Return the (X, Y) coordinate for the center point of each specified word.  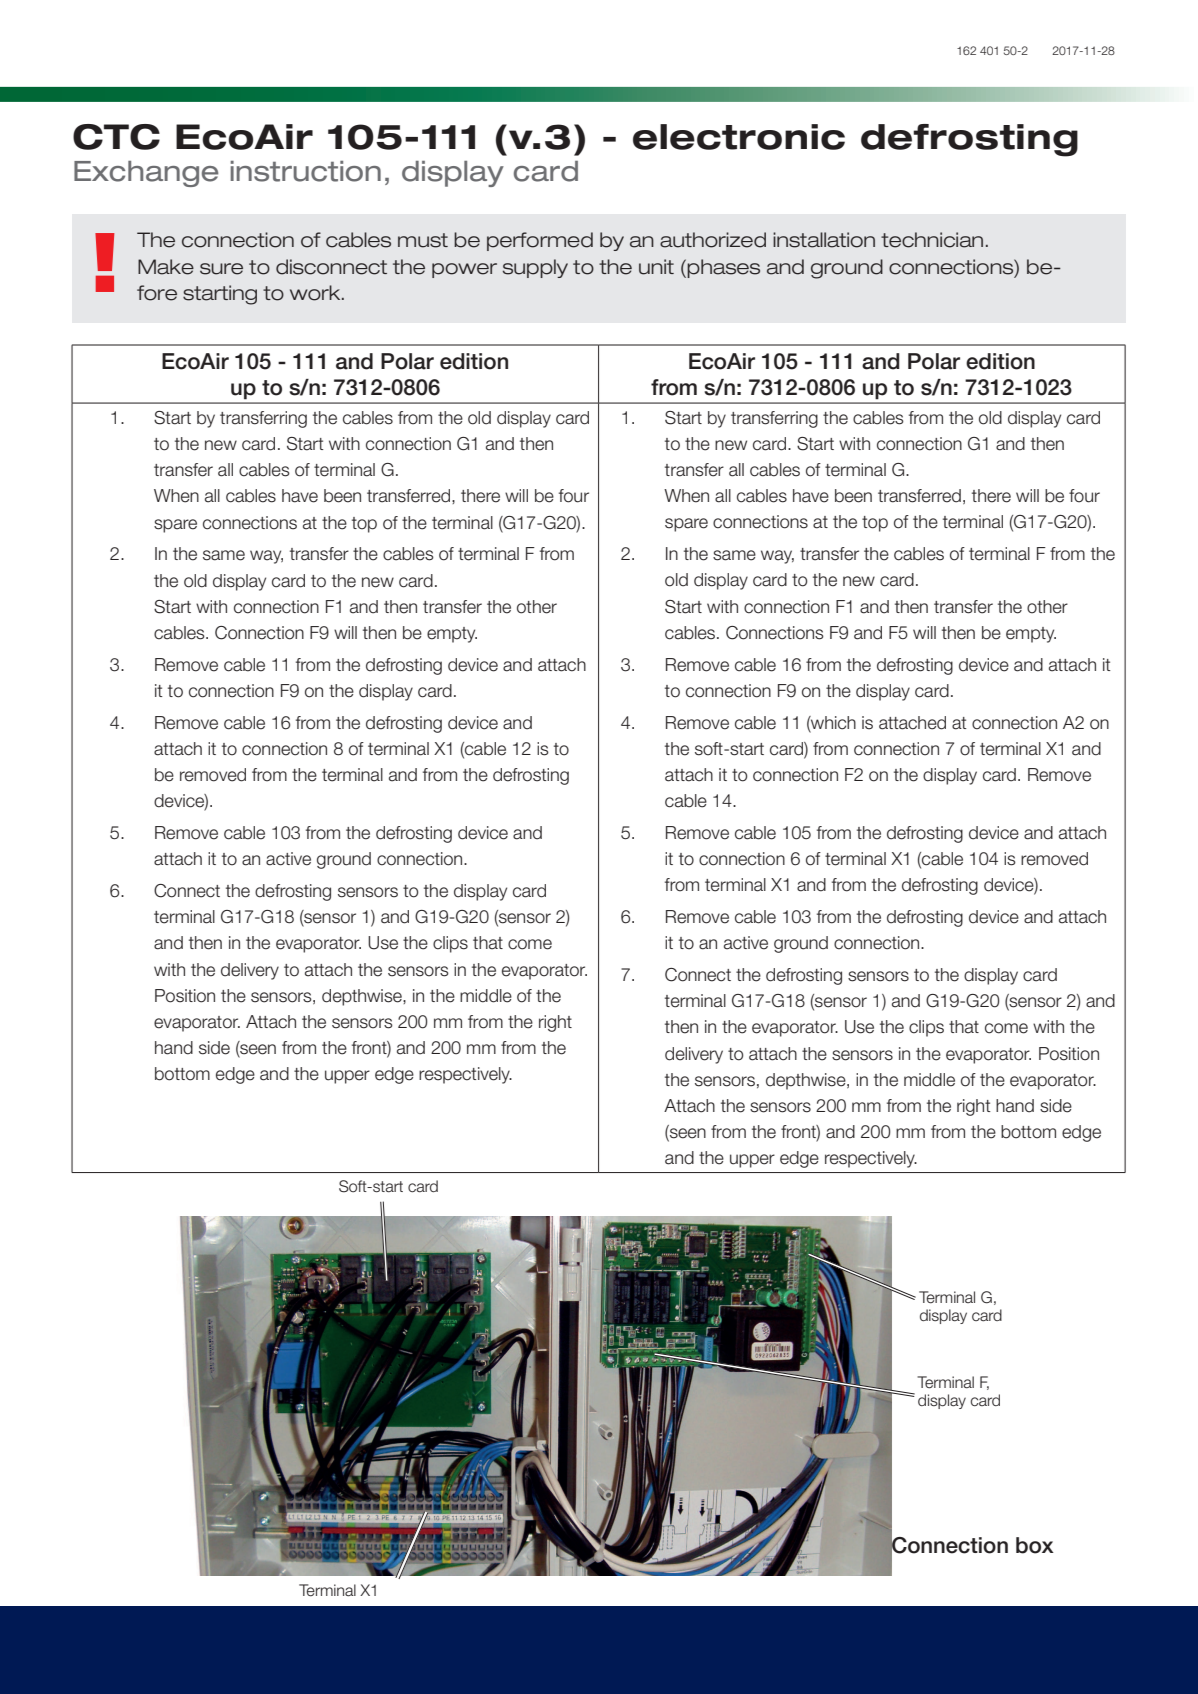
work (316, 293)
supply (535, 268)
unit (656, 267)
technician (932, 240)
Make (166, 267)
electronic (739, 137)
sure (221, 269)
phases (723, 268)
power (464, 270)
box (1035, 1545)
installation (824, 240)
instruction (305, 171)
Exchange (146, 174)
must (423, 240)
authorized (713, 240)
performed (540, 241)
